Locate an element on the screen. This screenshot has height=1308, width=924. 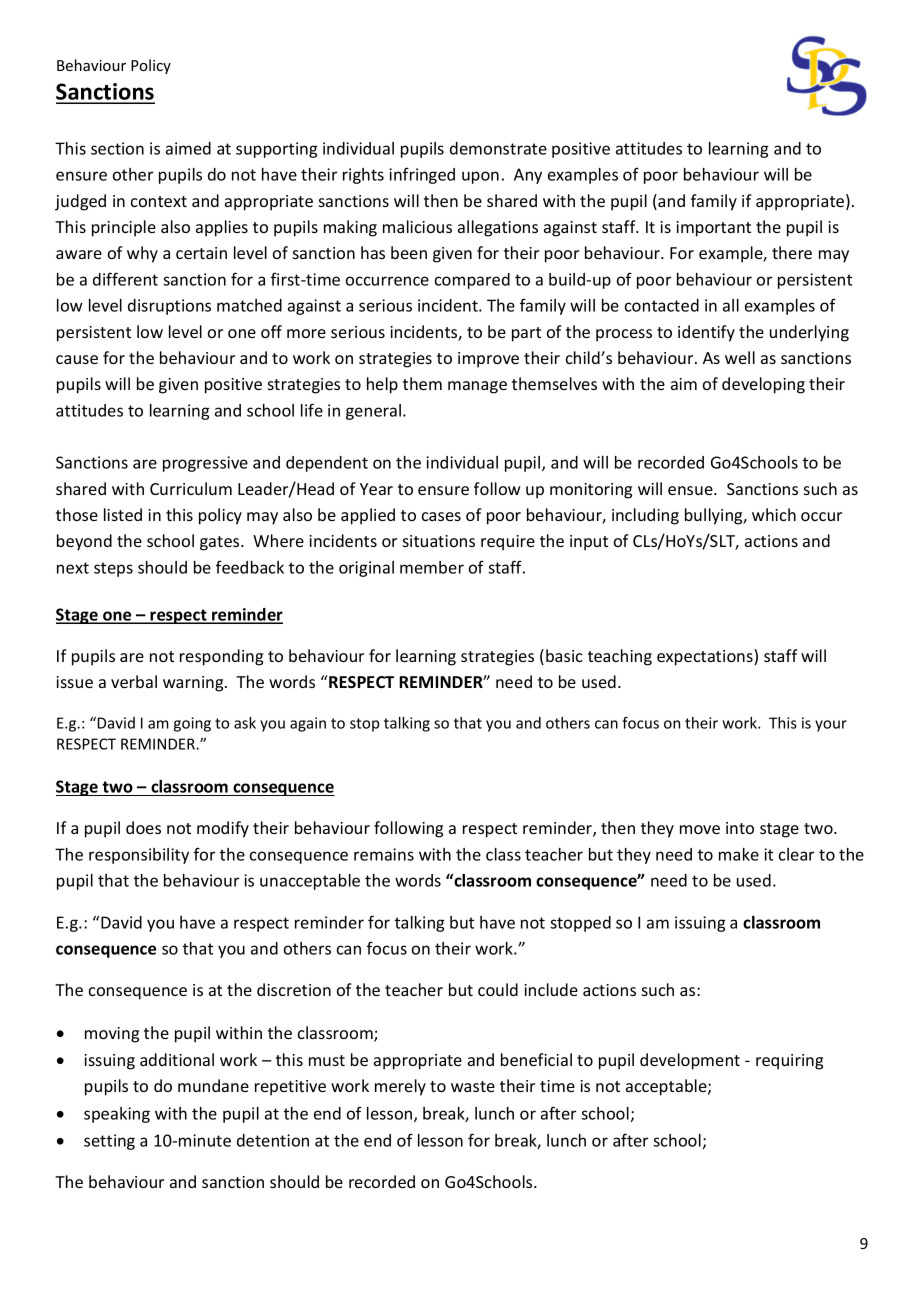
important is located at coordinates (713, 229).
